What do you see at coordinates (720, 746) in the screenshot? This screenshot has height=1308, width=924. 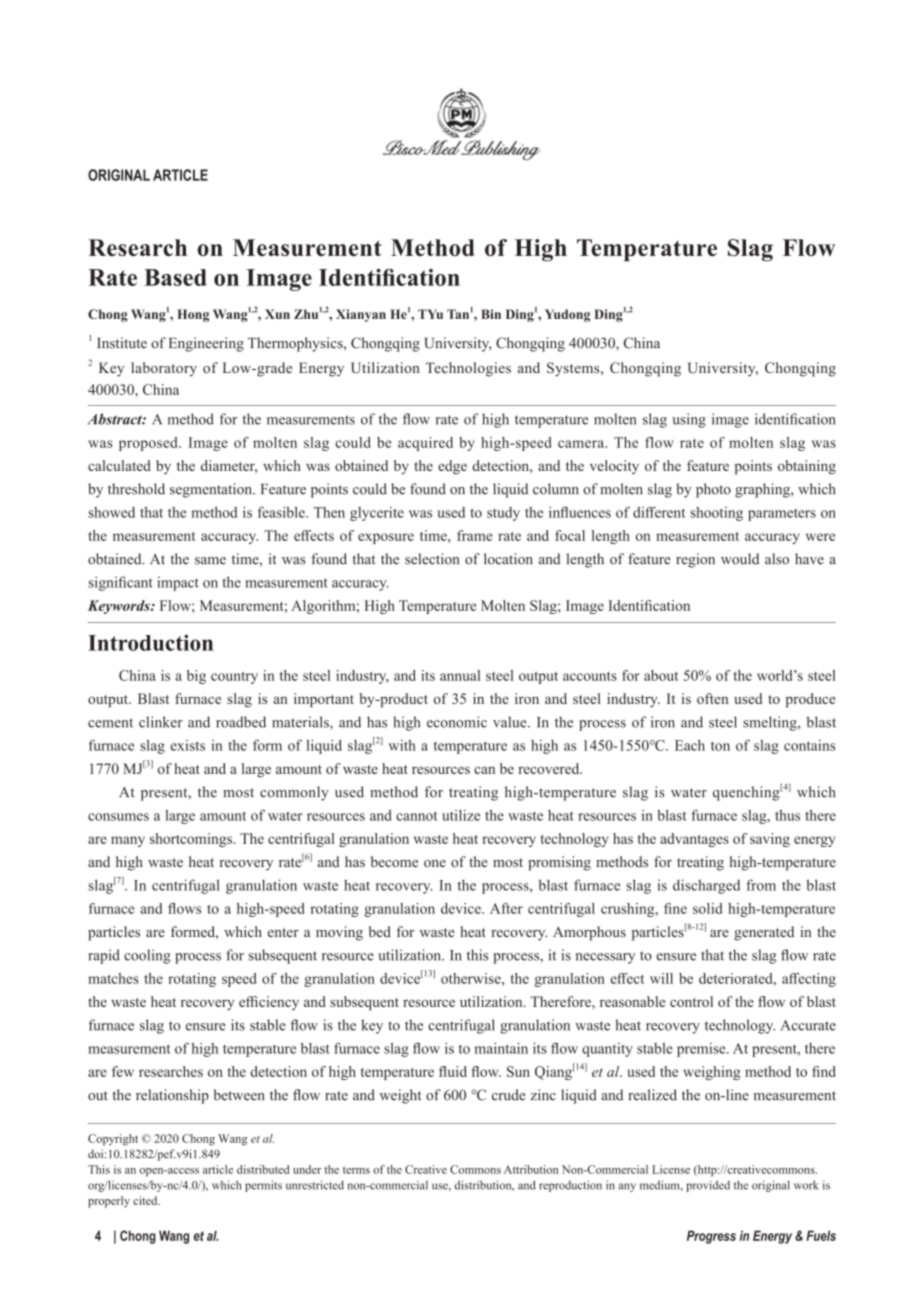 I see `ton` at bounding box center [720, 746].
